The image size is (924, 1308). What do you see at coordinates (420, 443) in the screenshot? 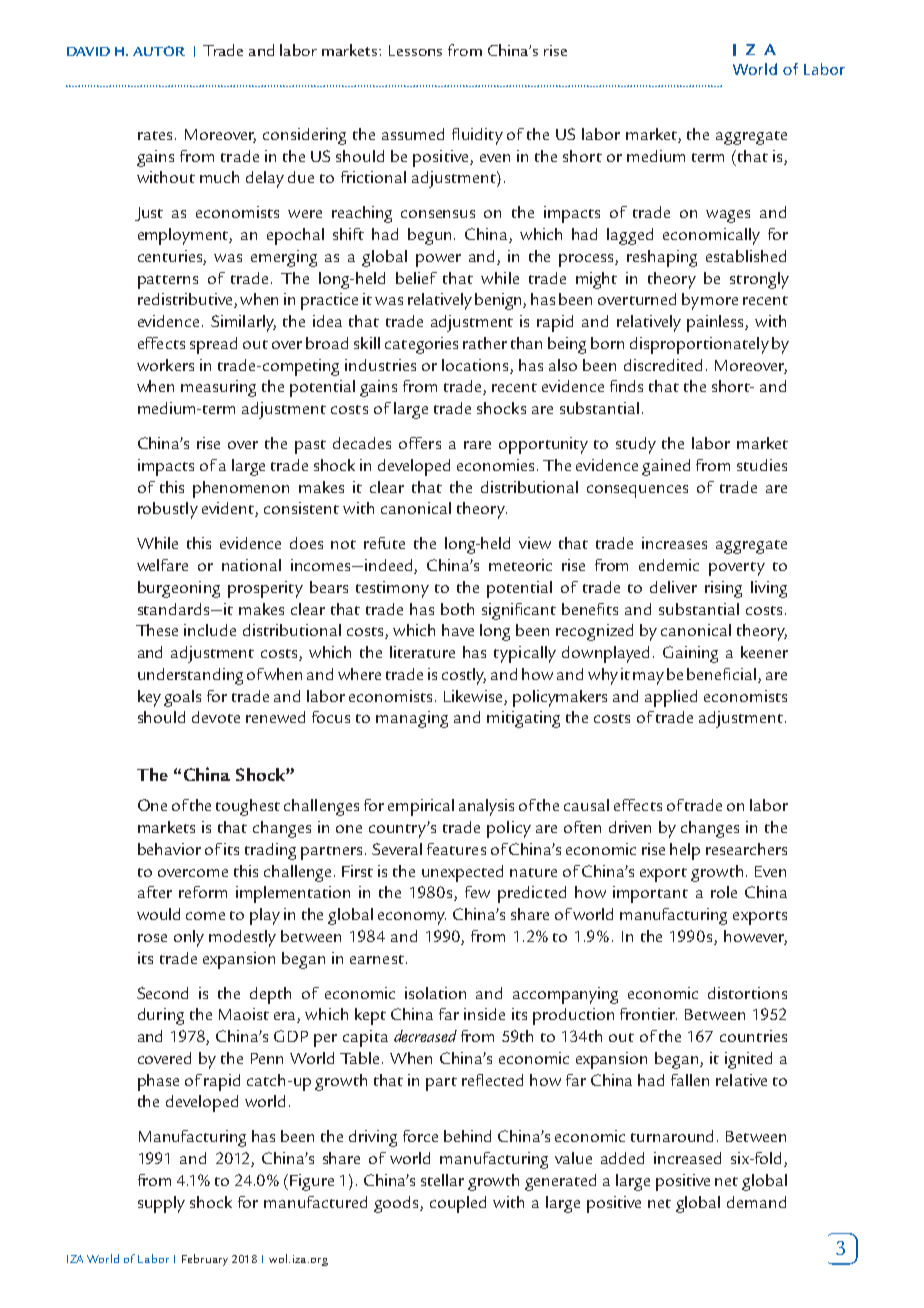
I see `offers` at bounding box center [420, 443].
